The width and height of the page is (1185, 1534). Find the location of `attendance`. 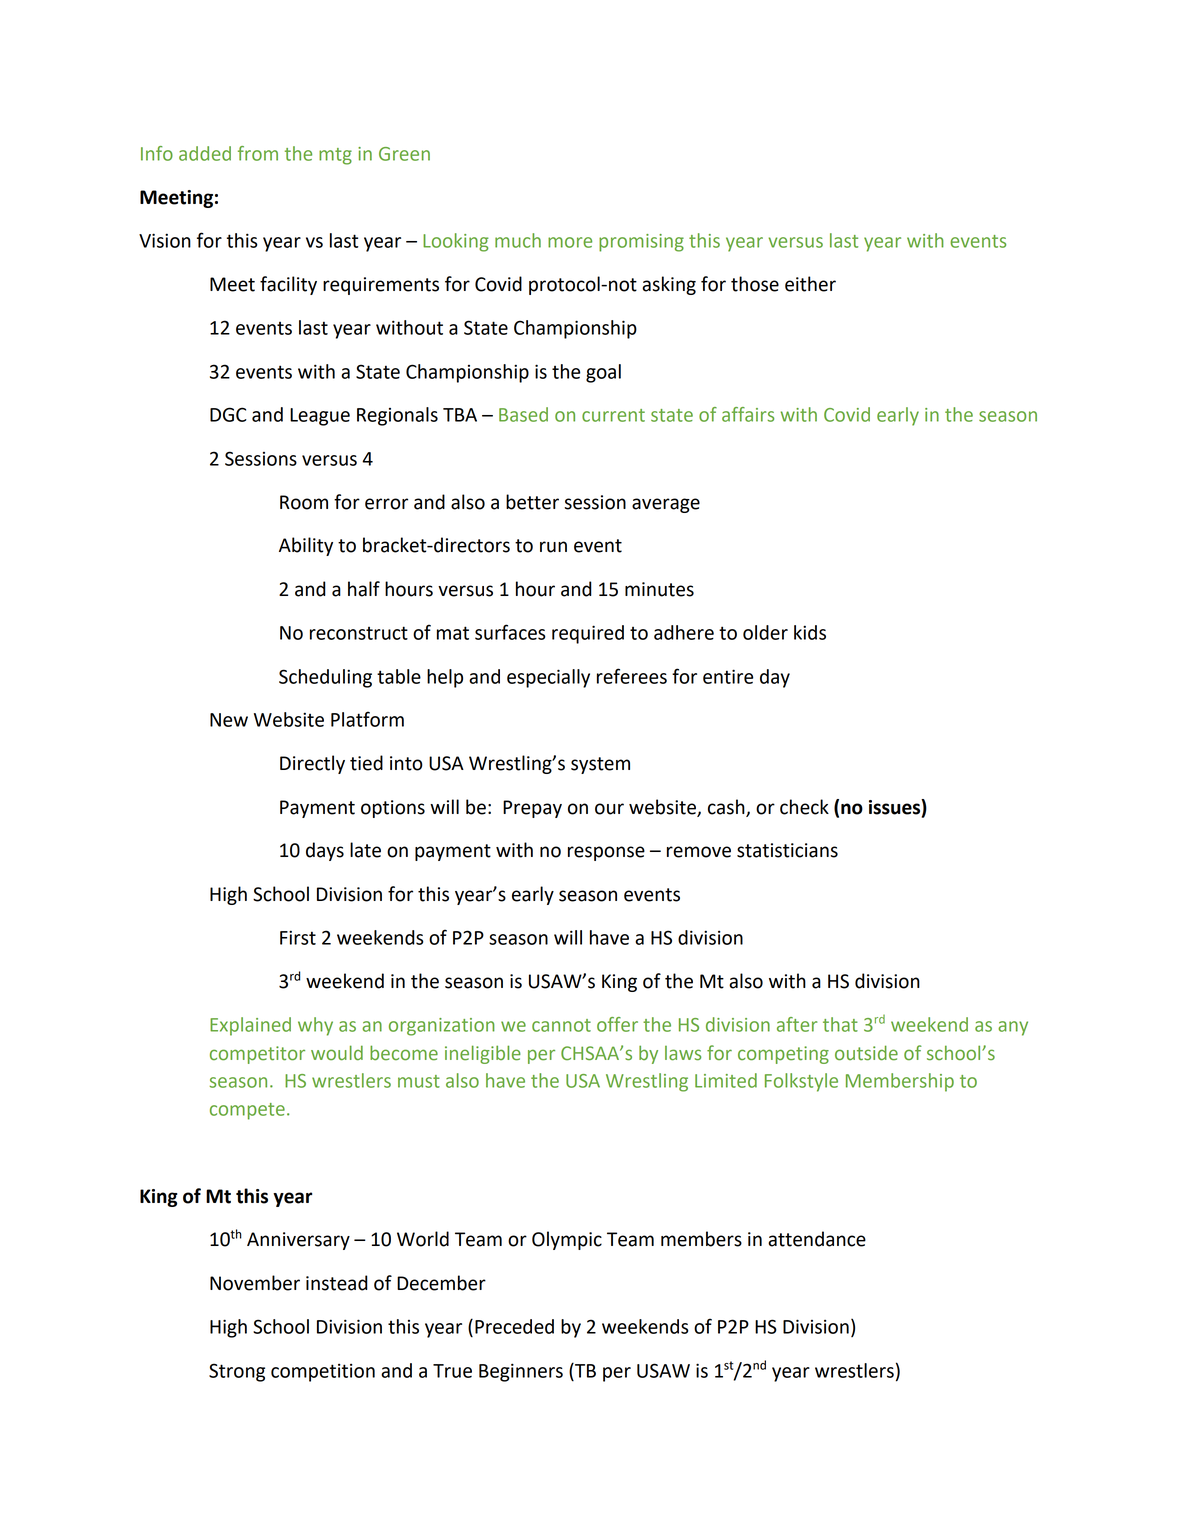

attendance is located at coordinates (817, 1239).
